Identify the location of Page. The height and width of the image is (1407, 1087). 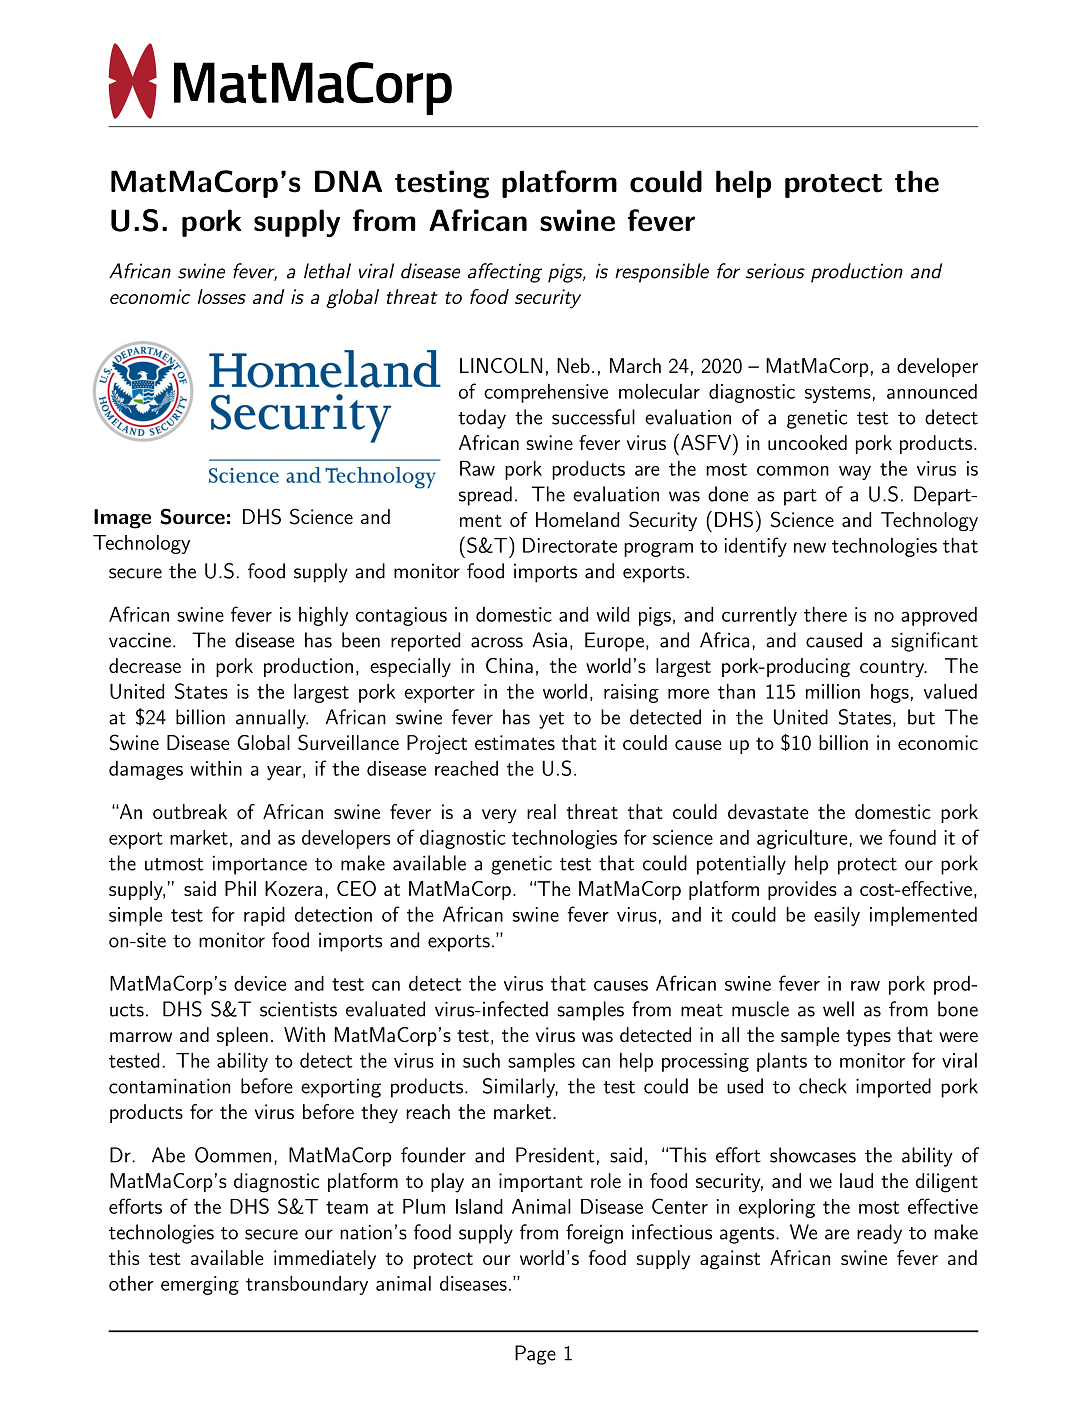
(535, 1355).
